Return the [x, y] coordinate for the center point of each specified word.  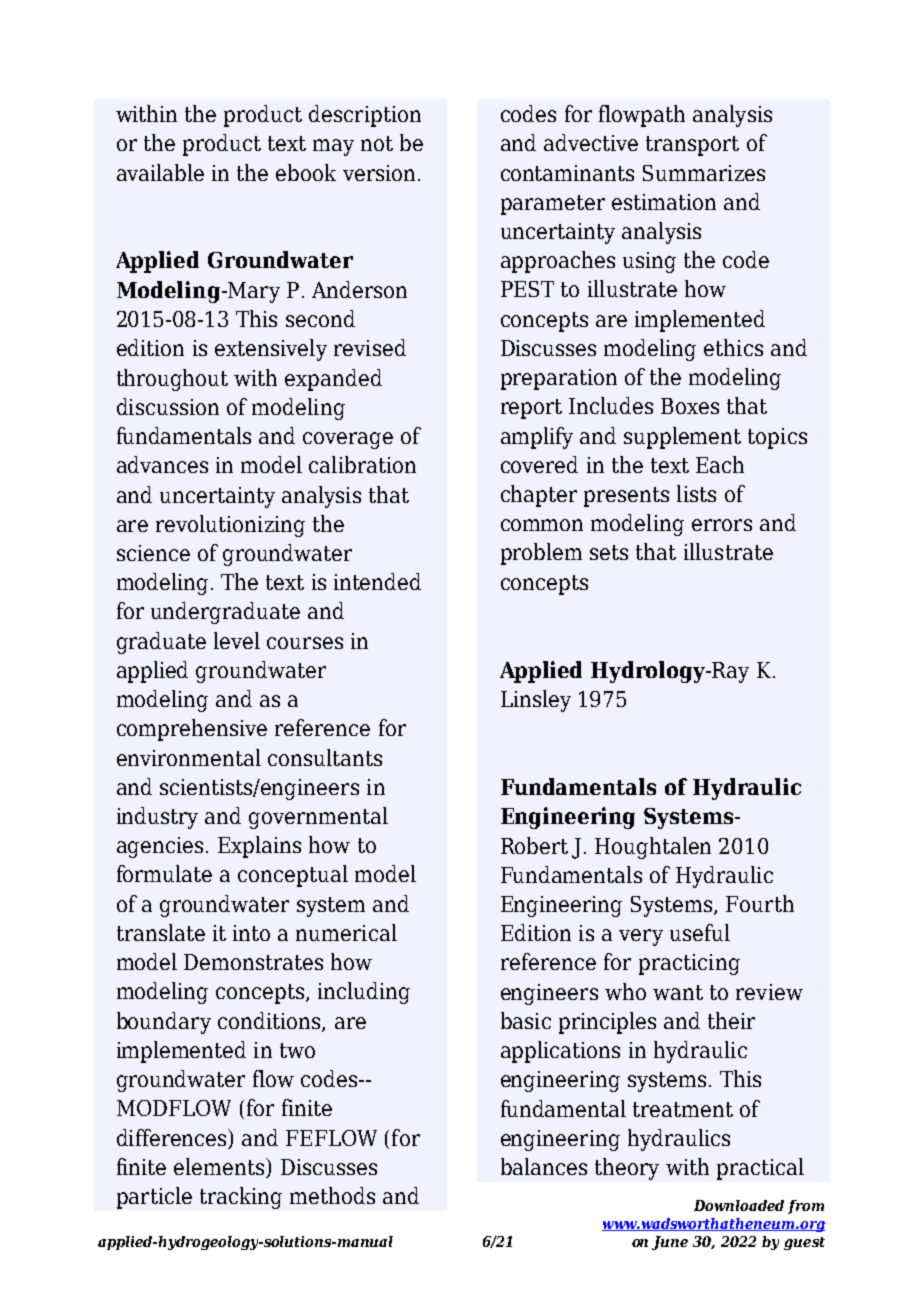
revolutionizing [230, 526]
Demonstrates [253, 962]
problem [541, 554]
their [731, 1020]
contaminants [567, 173]
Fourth [760, 903]
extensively [271, 350]
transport [692, 146]
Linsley [536, 701]
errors [722, 525]
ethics [733, 347]
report [531, 409]
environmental [189, 757]
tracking [241, 1198]
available [160, 172]
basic [526, 1020]
